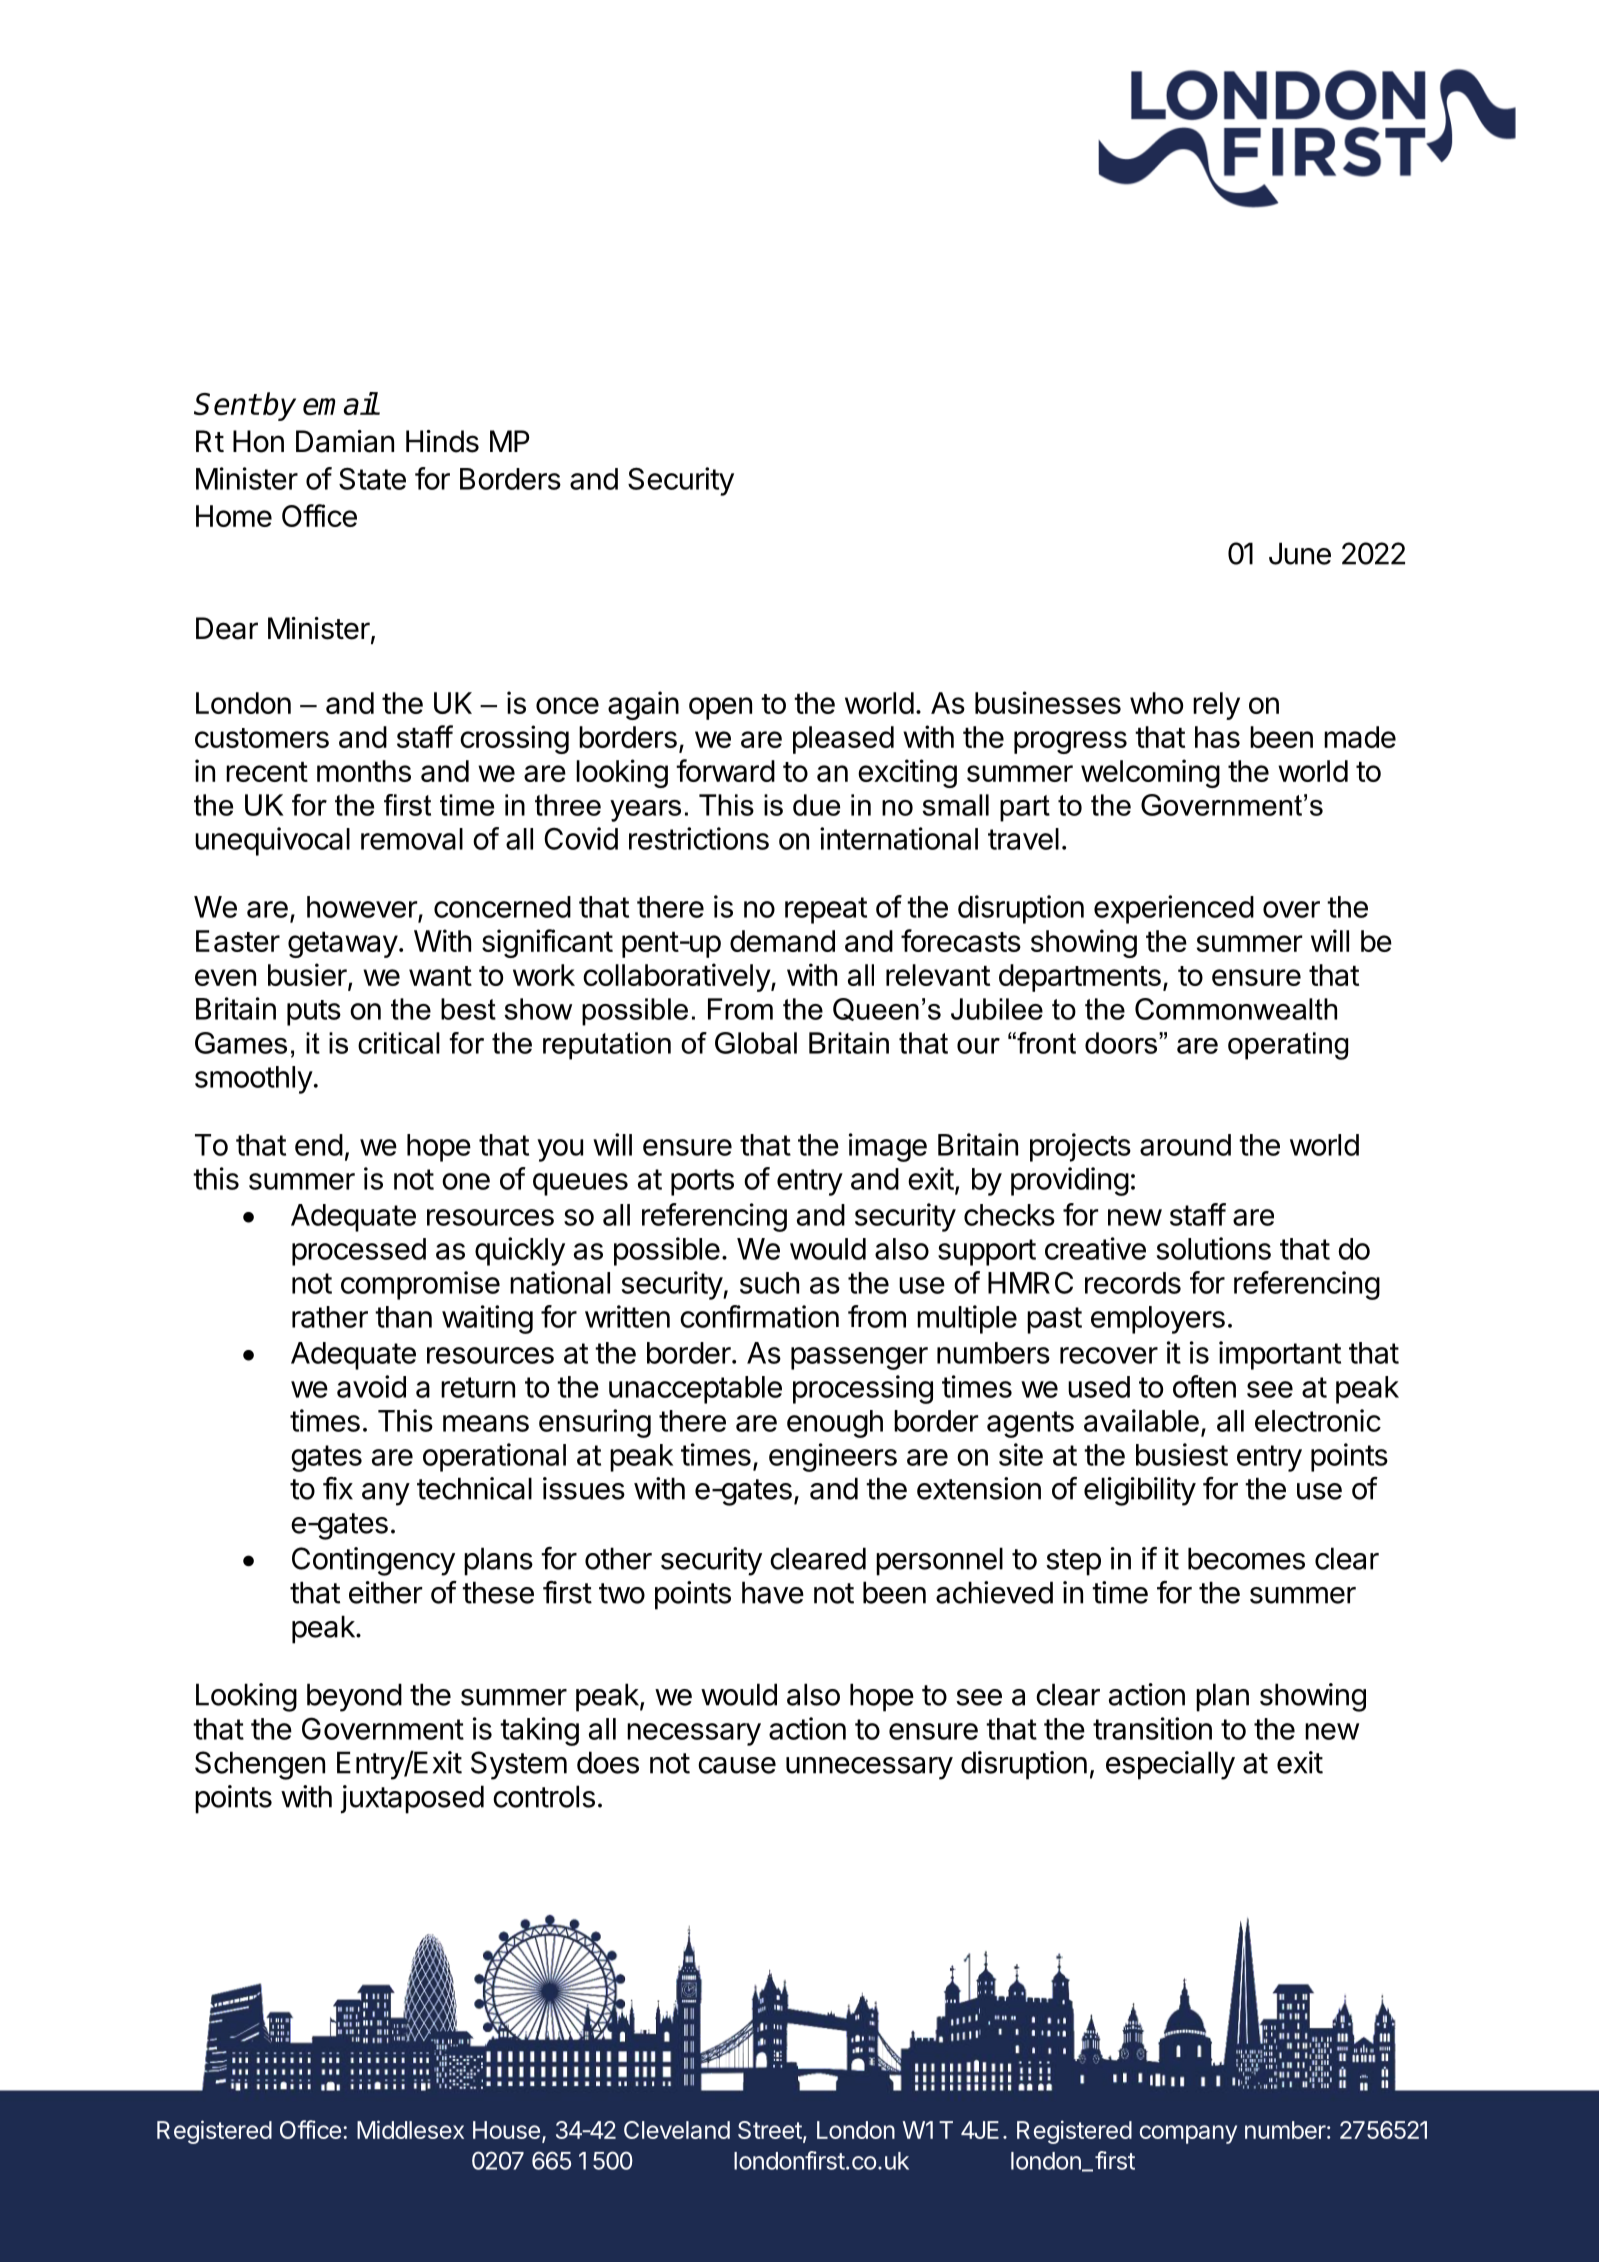  Describe the element at coordinates (888, 1147) in the screenshot. I see `image` at that location.
